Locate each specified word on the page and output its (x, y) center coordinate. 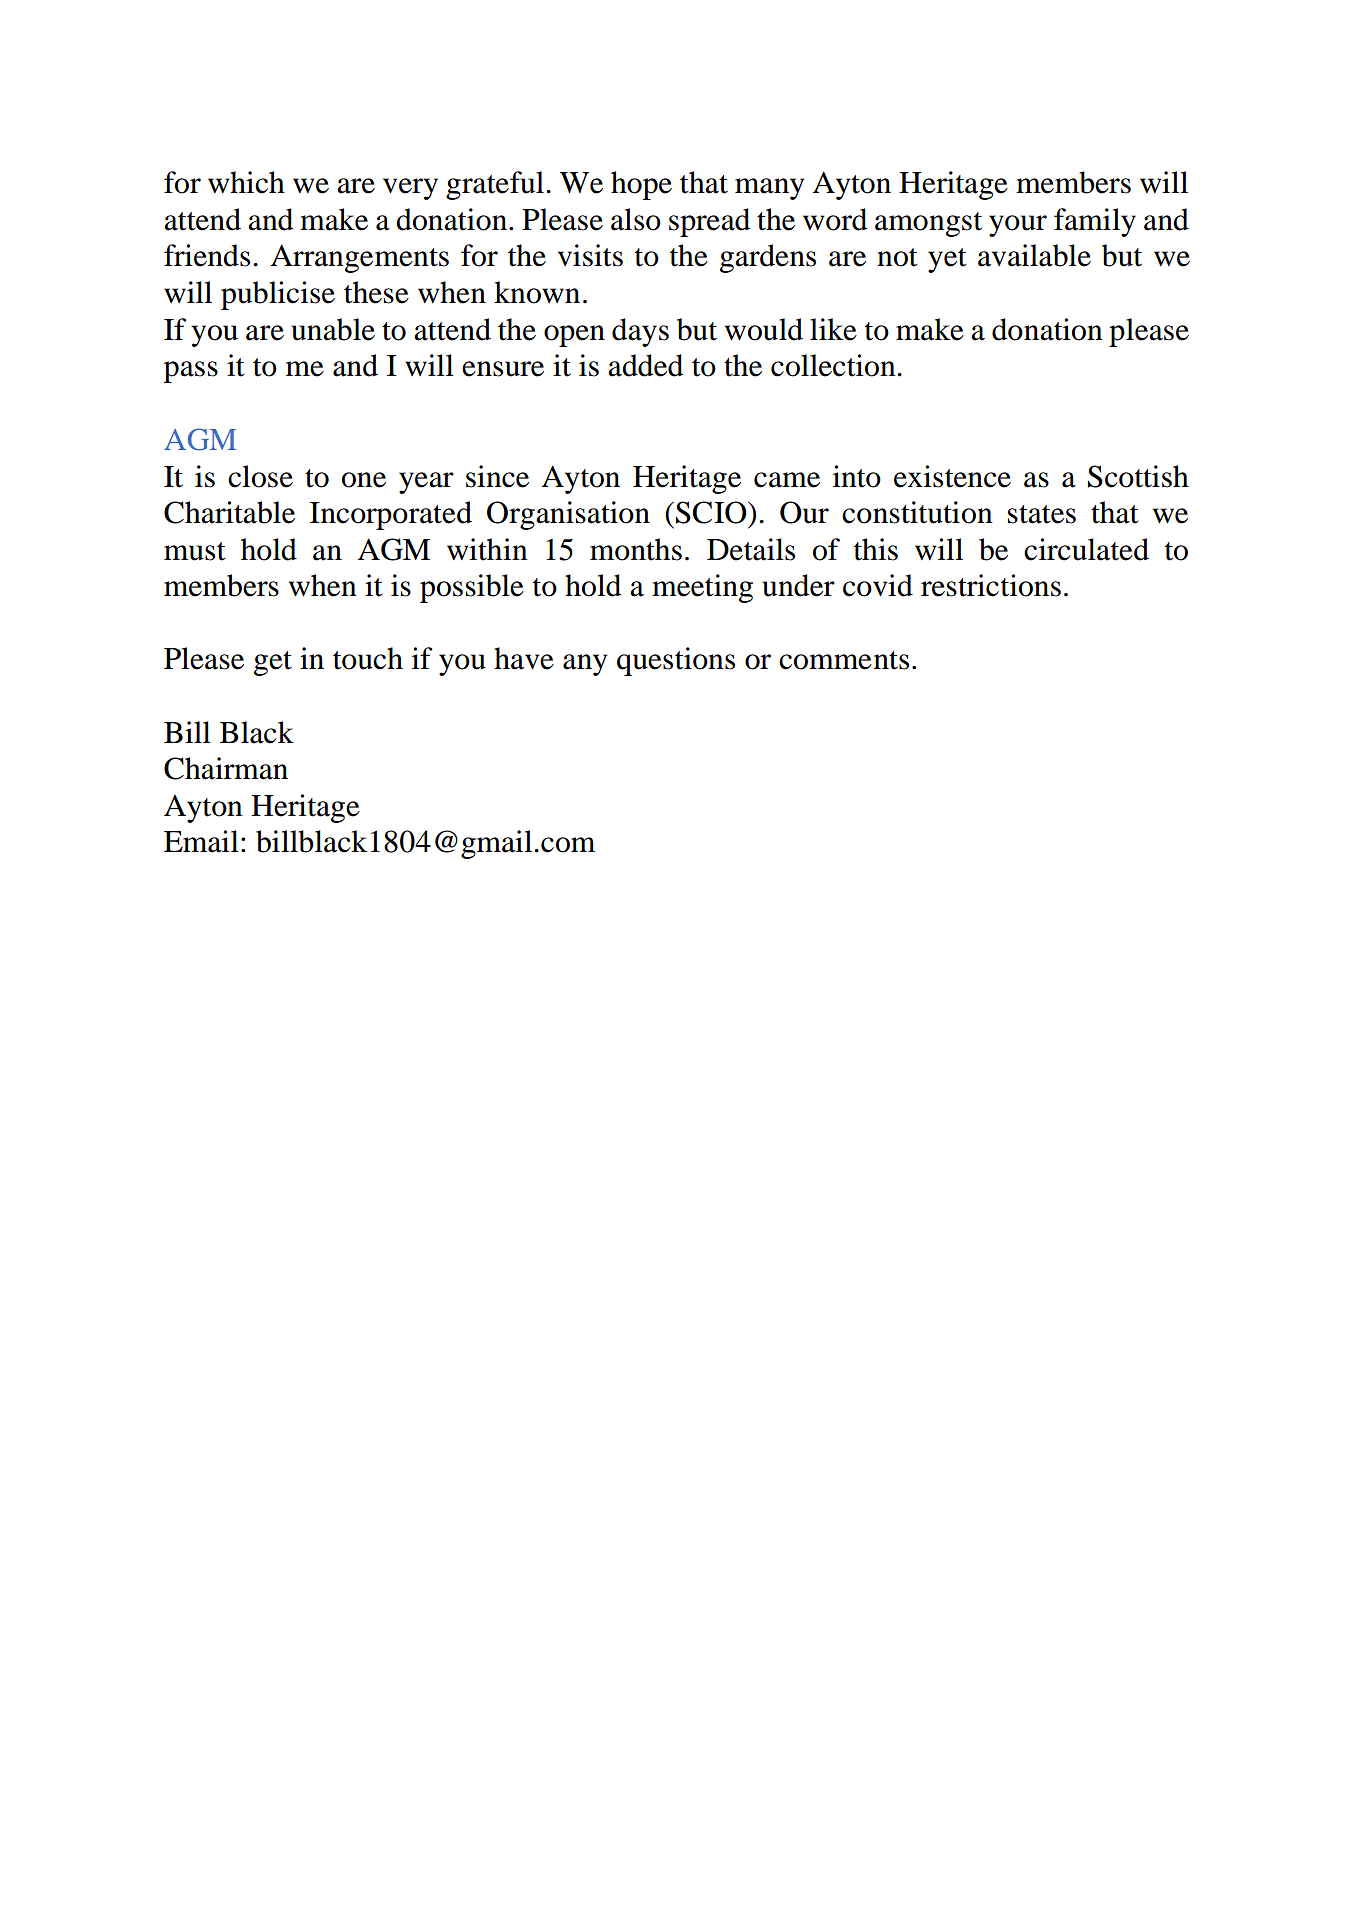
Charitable (229, 512)
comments (844, 660)
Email (201, 841)
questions (676, 661)
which (246, 182)
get (273, 663)
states (1042, 514)
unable (333, 329)
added (645, 365)
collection (833, 365)
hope (641, 185)
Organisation (568, 515)
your (1018, 226)
